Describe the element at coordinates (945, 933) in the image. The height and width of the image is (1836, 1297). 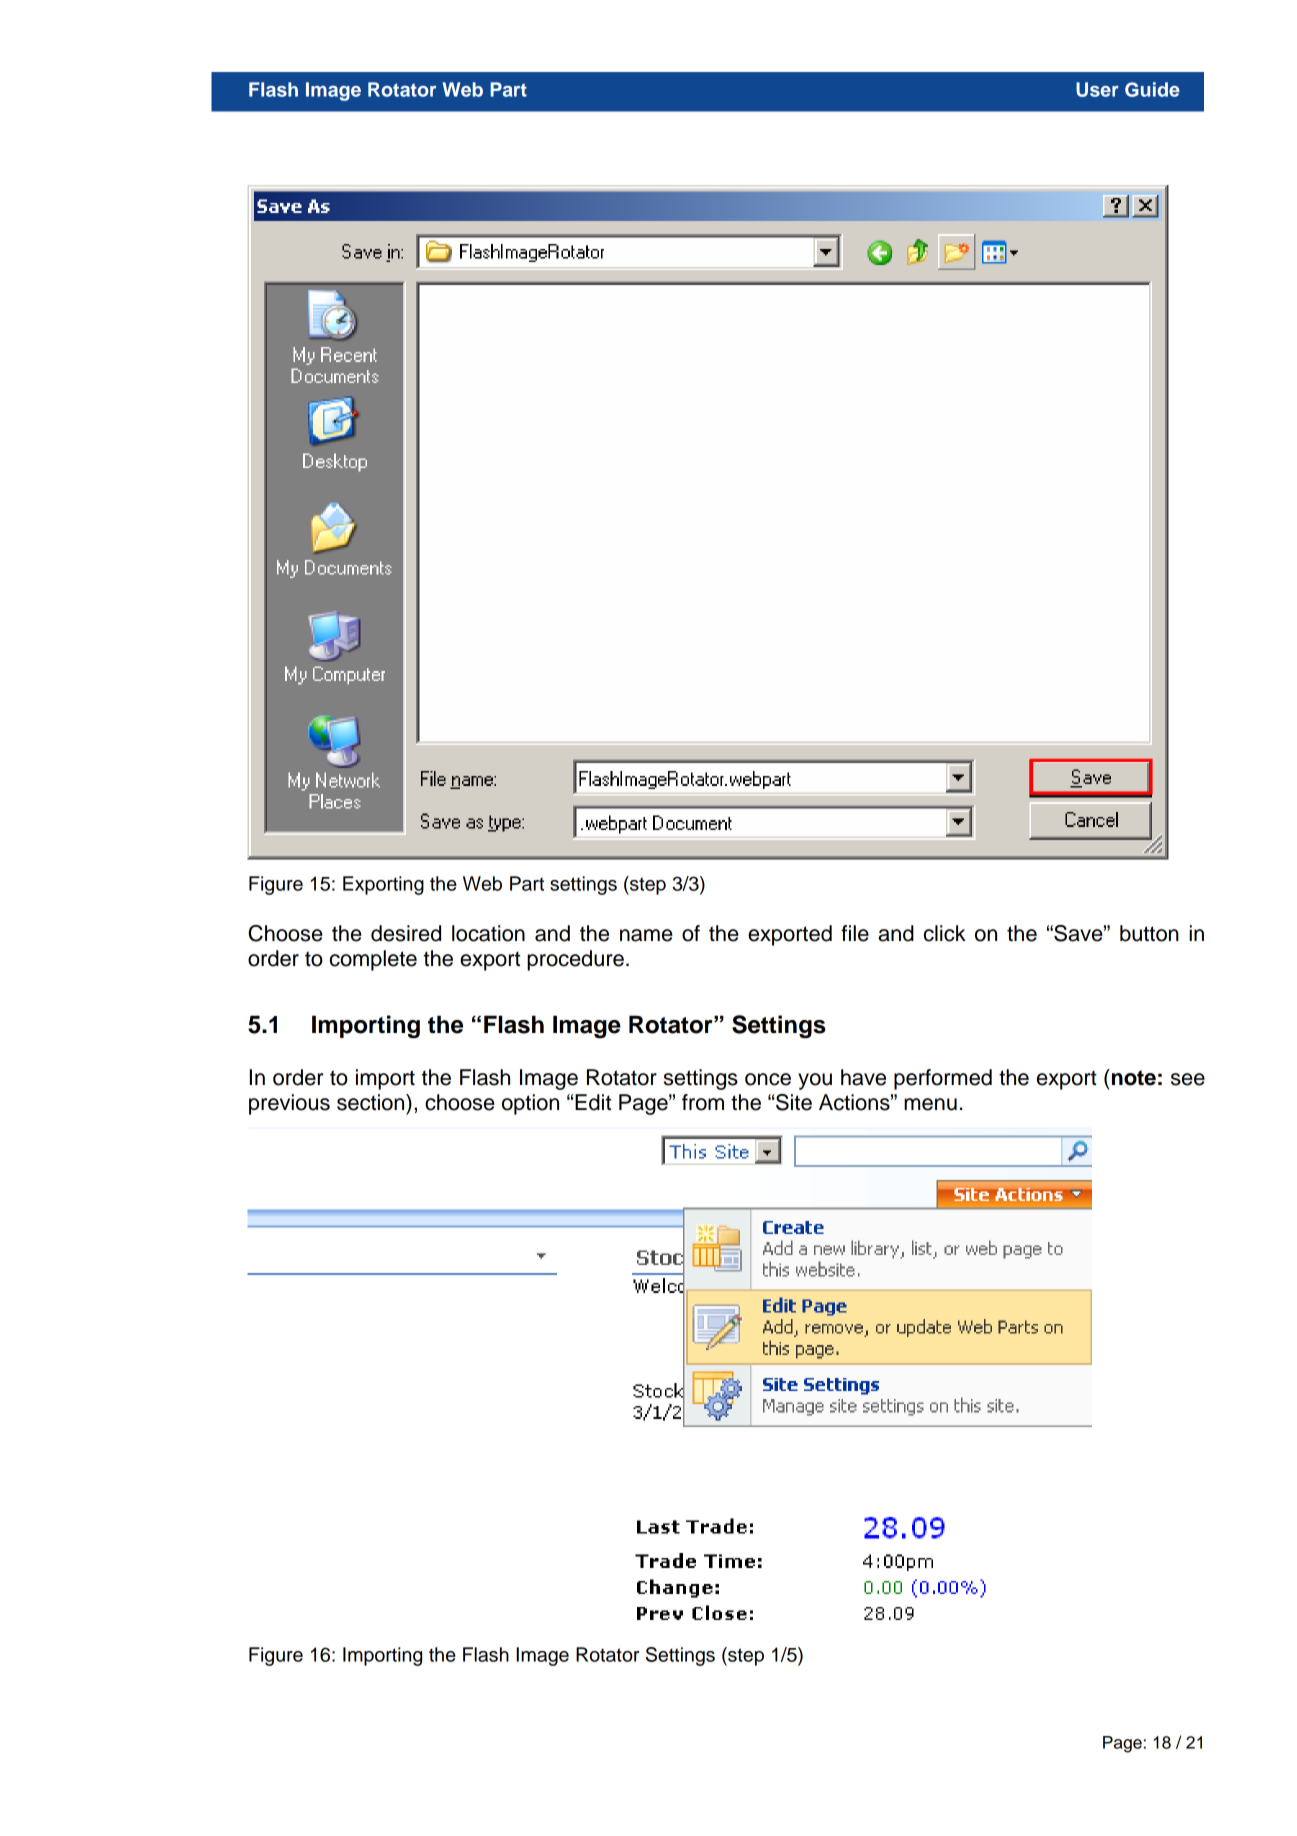
I see `click` at that location.
